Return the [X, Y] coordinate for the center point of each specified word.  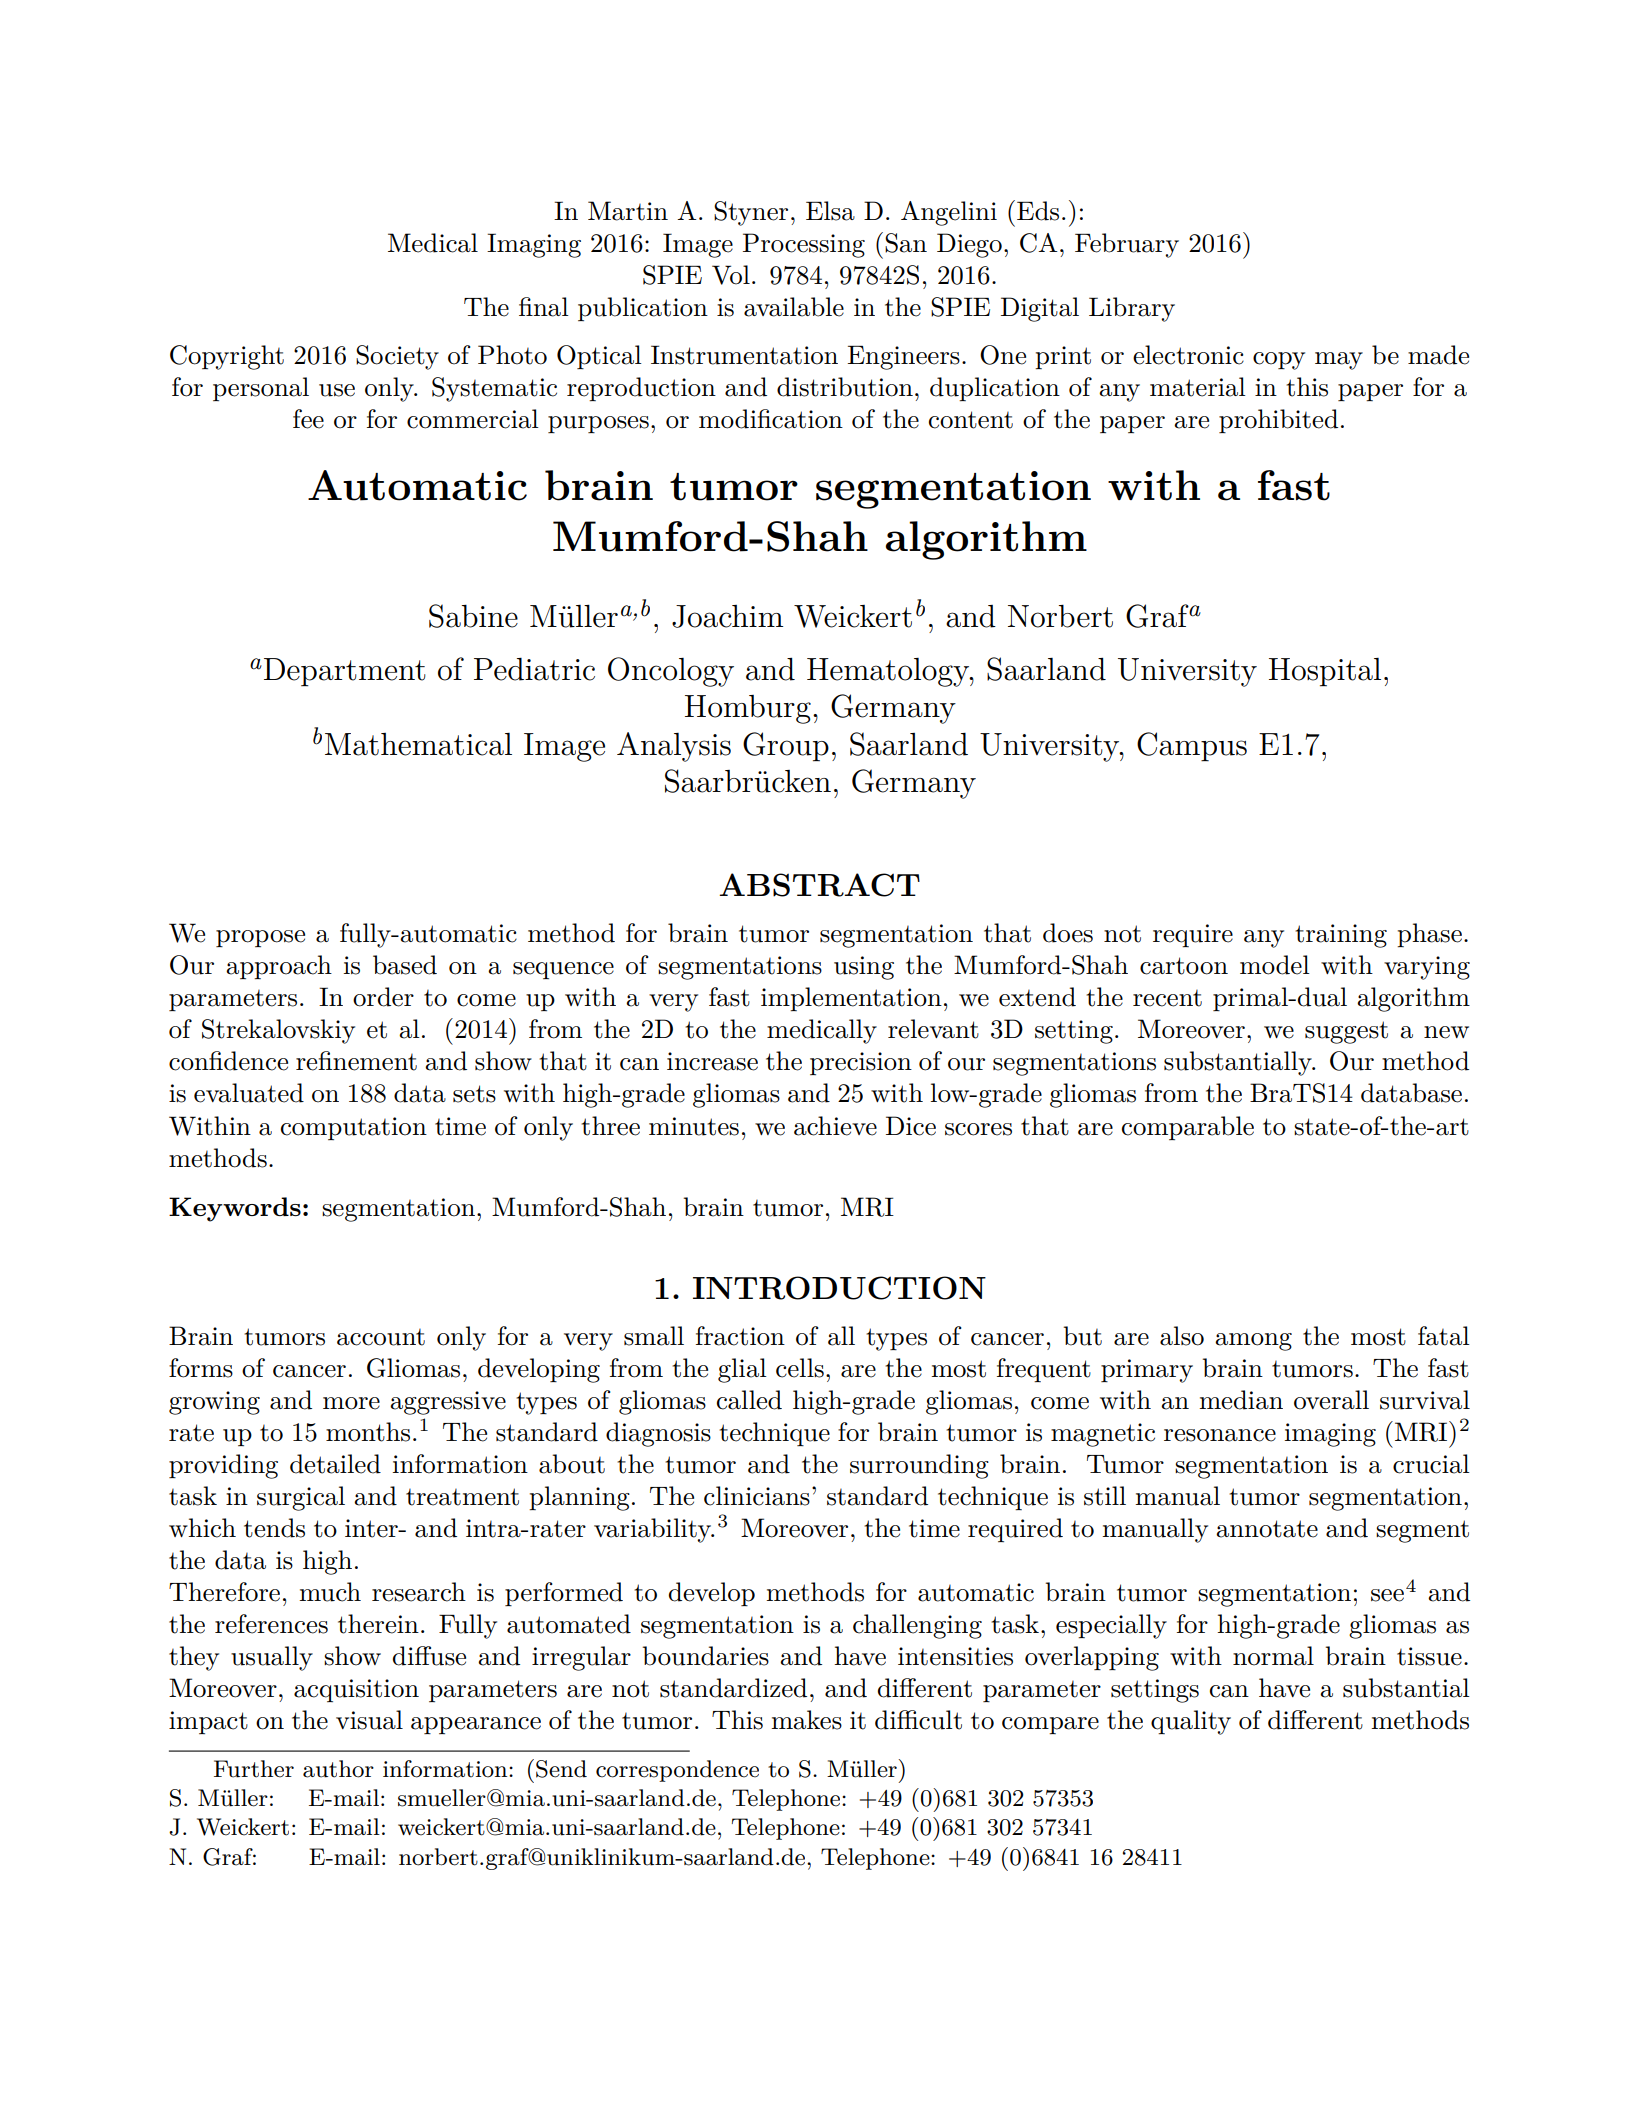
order [383, 997]
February [1127, 245]
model [1275, 965]
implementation [851, 999]
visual [369, 1720]
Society [397, 357]
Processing [804, 245]
